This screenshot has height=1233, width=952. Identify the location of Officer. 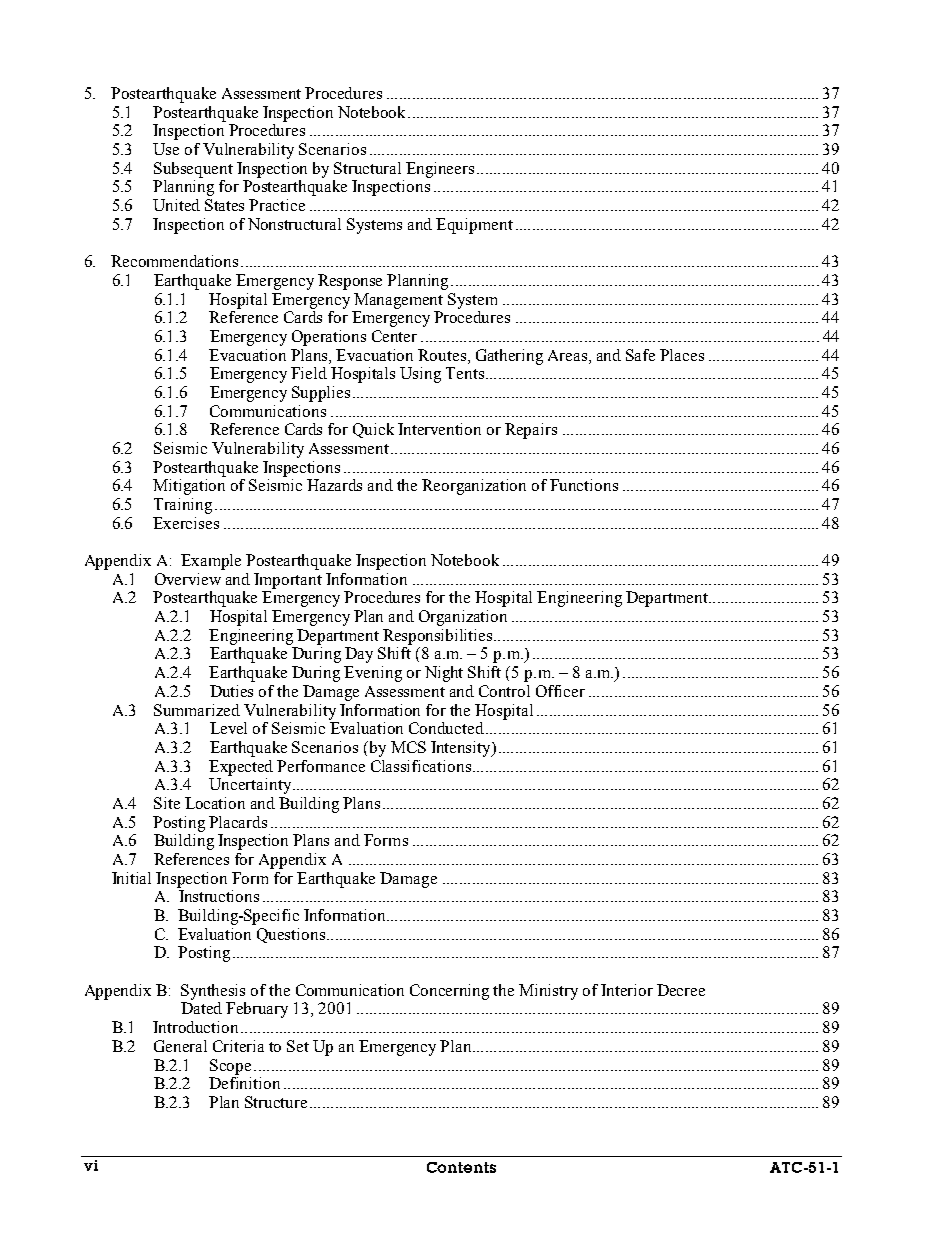
(560, 691).
